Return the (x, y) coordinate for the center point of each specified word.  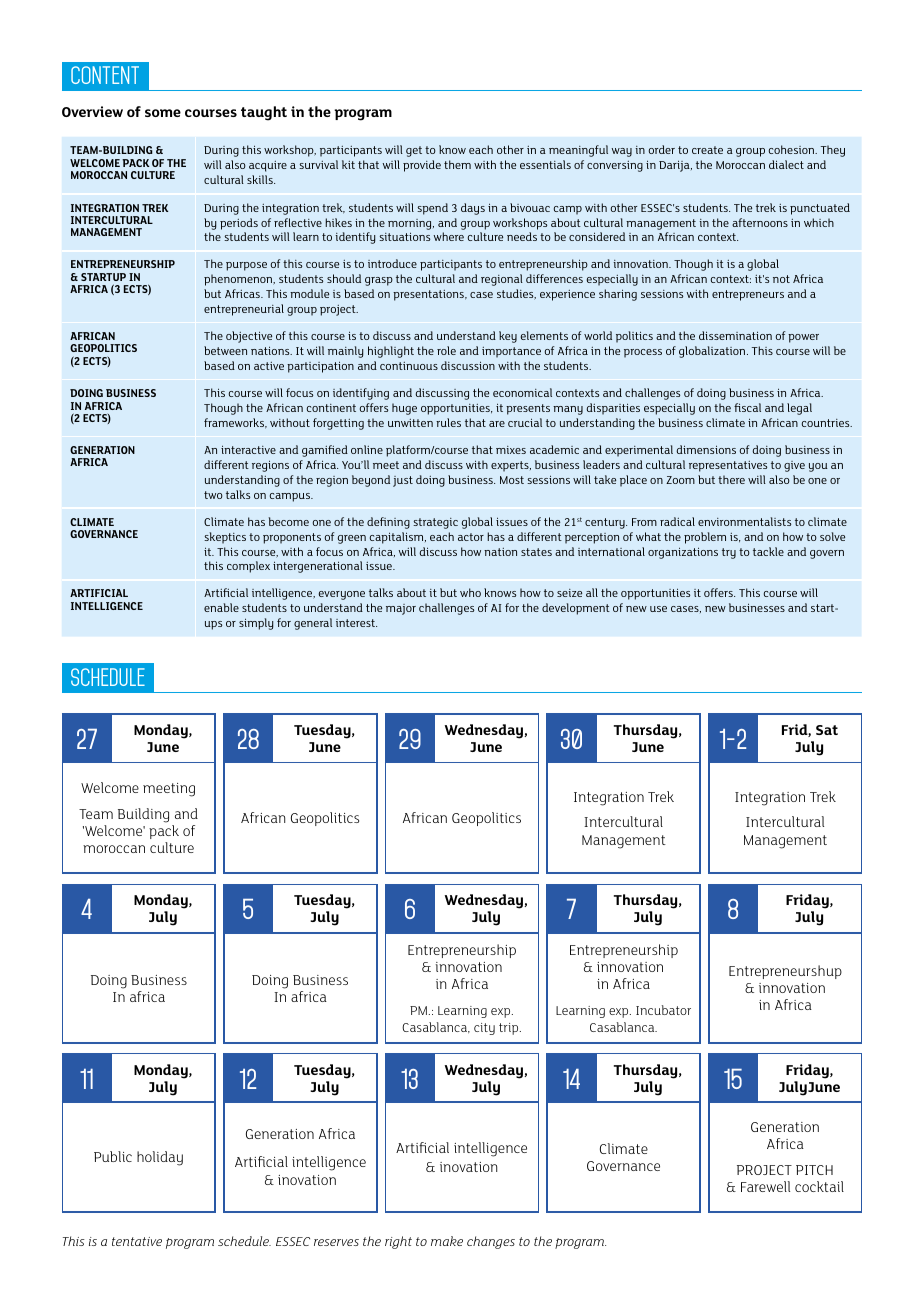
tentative (137, 1241)
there (731, 479)
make (447, 1241)
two (213, 495)
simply (256, 624)
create (707, 150)
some (163, 113)
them (457, 164)
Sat (827, 730)
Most (512, 480)
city (484, 1029)
